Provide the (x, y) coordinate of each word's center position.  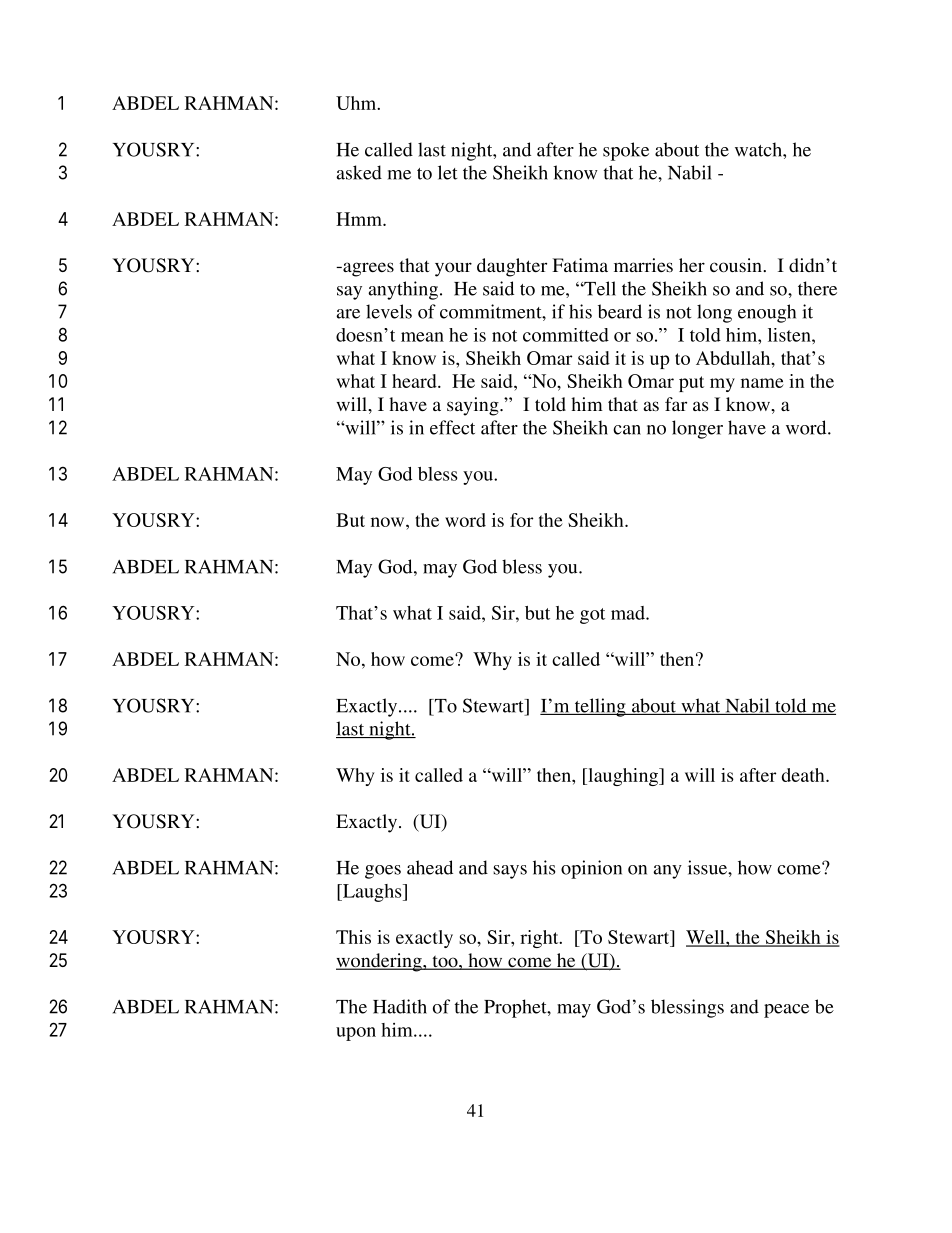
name (762, 383)
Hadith (400, 1006)
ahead (430, 867)
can (627, 430)
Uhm (357, 103)
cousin (737, 265)
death (804, 775)
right (540, 939)
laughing (623, 777)
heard (415, 381)
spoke (626, 151)
